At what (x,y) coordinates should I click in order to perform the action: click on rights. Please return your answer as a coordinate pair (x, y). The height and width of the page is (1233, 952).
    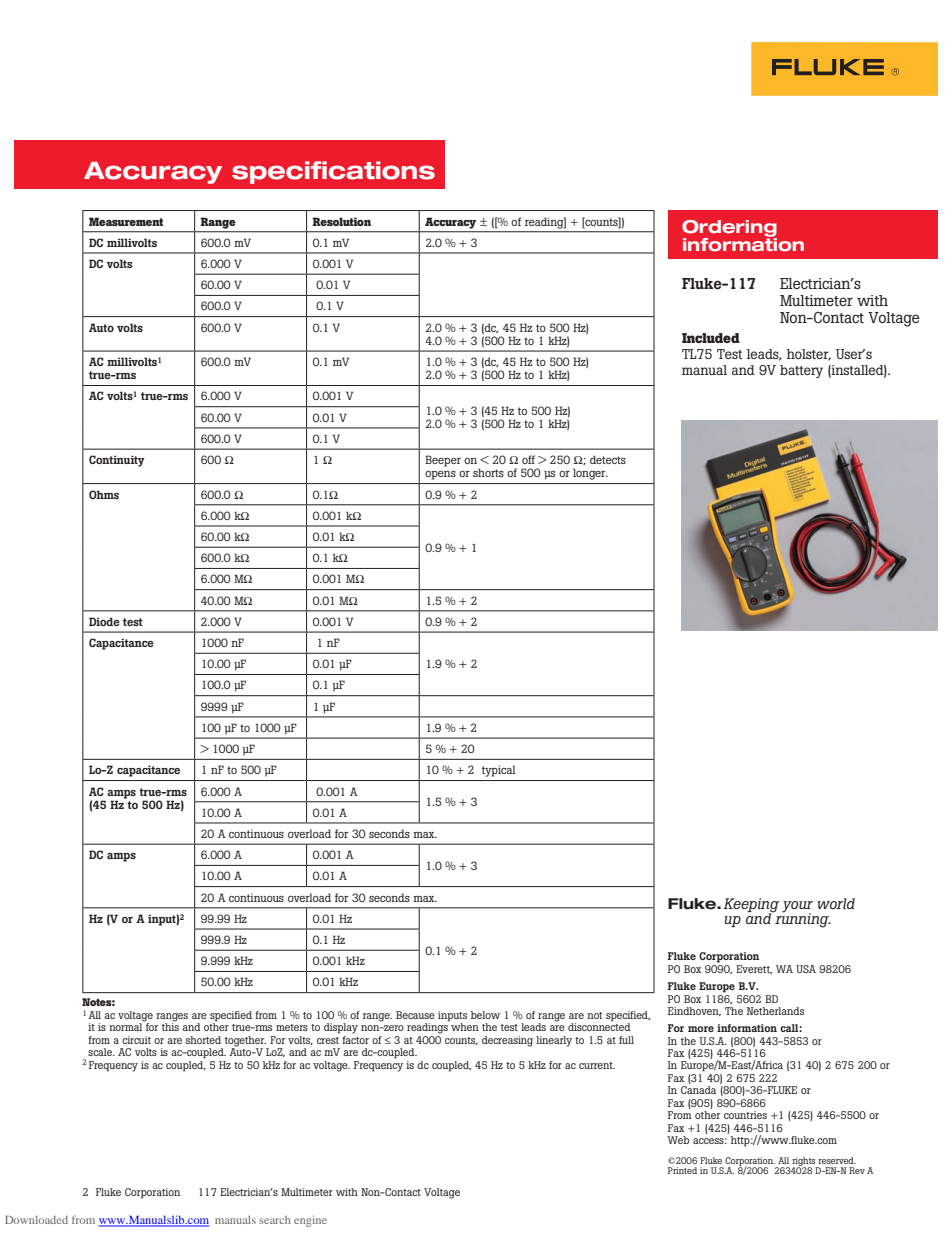
    Looking at the image, I should click on (805, 1162).
